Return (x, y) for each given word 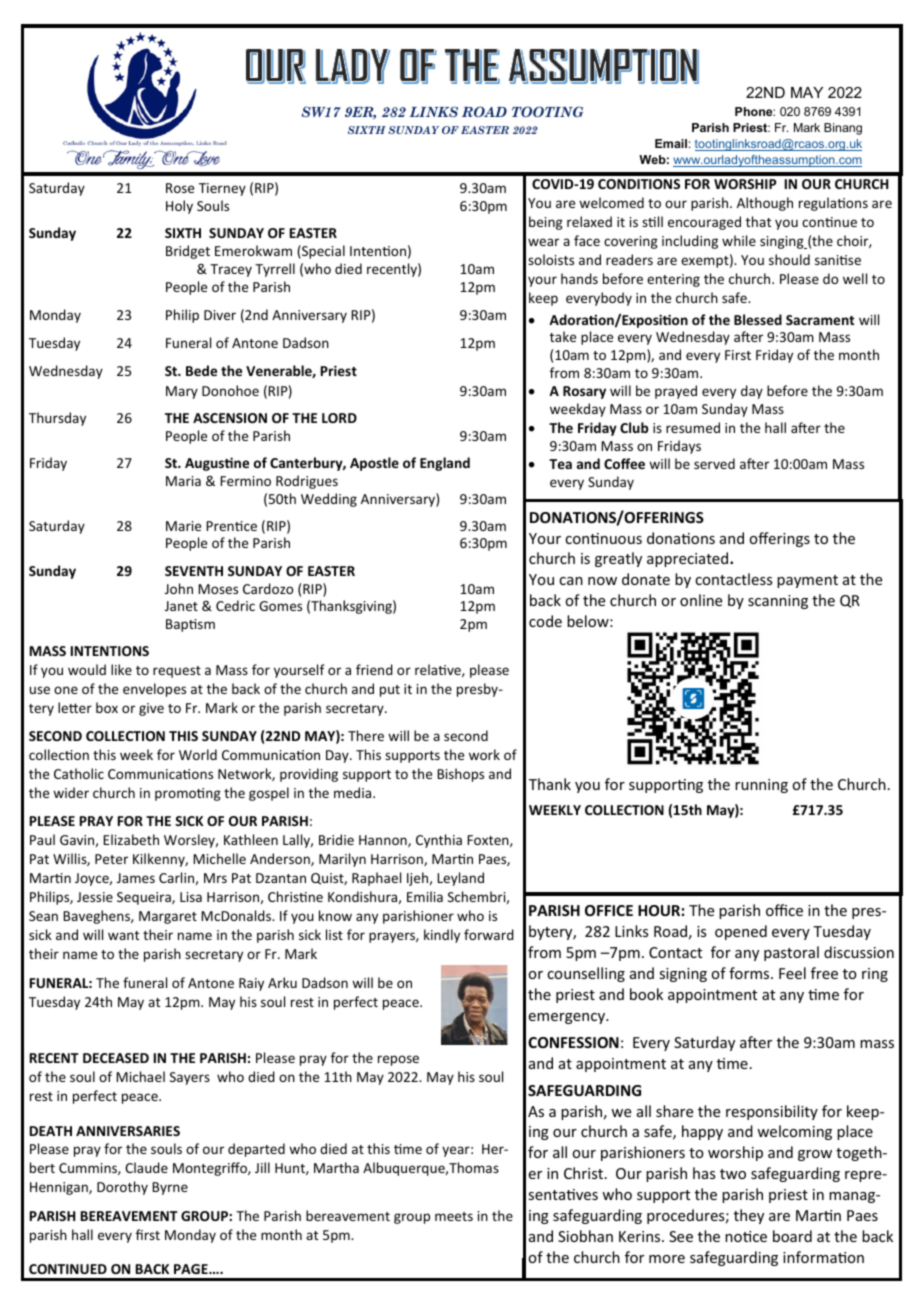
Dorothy (122, 1188)
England (445, 464)
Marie (183, 526)
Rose (180, 188)
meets (454, 1216)
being (546, 223)
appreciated (689, 559)
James (136, 878)
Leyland (460, 879)
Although (765, 204)
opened (741, 932)
